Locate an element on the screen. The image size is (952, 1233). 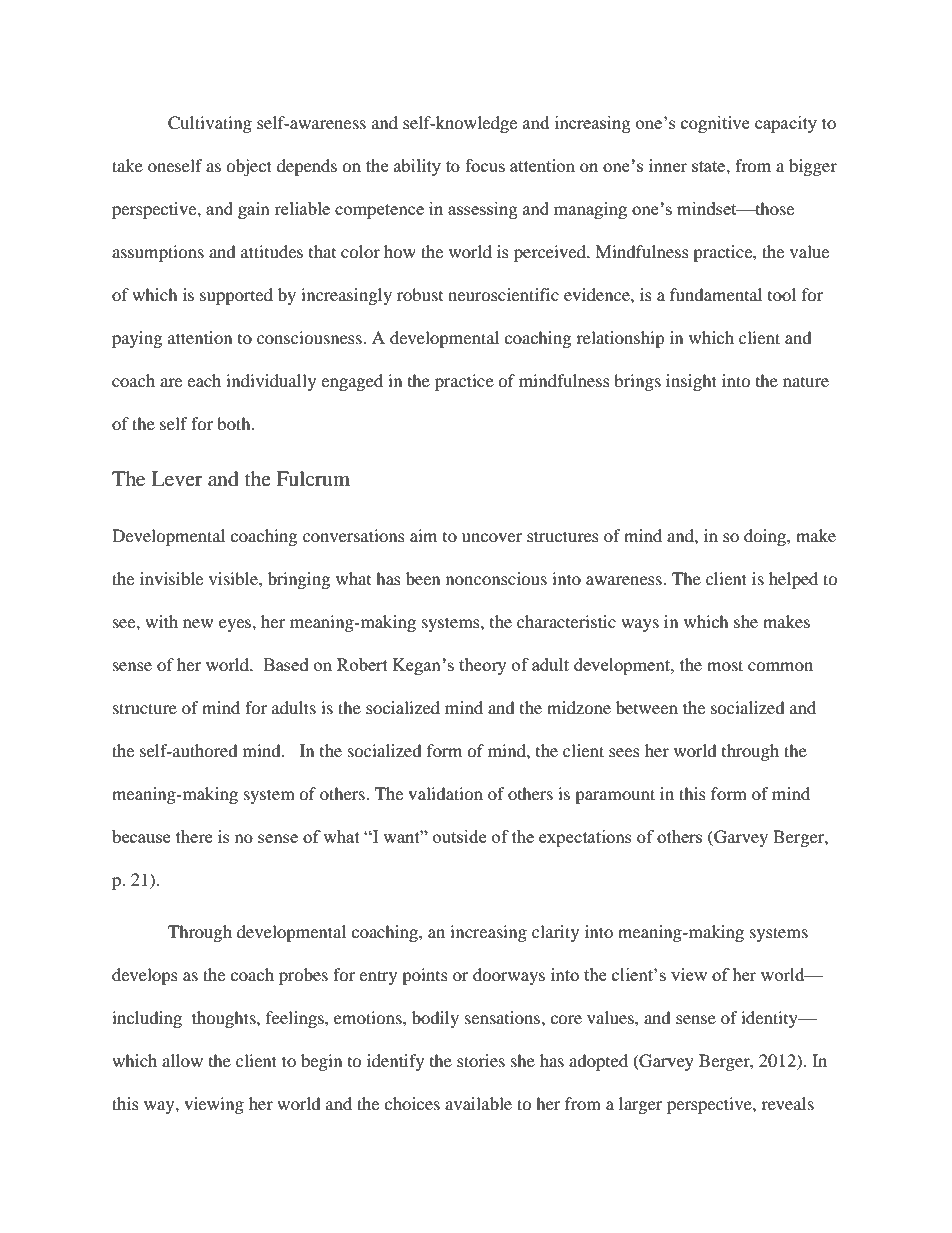
allow is located at coordinates (182, 1060).
